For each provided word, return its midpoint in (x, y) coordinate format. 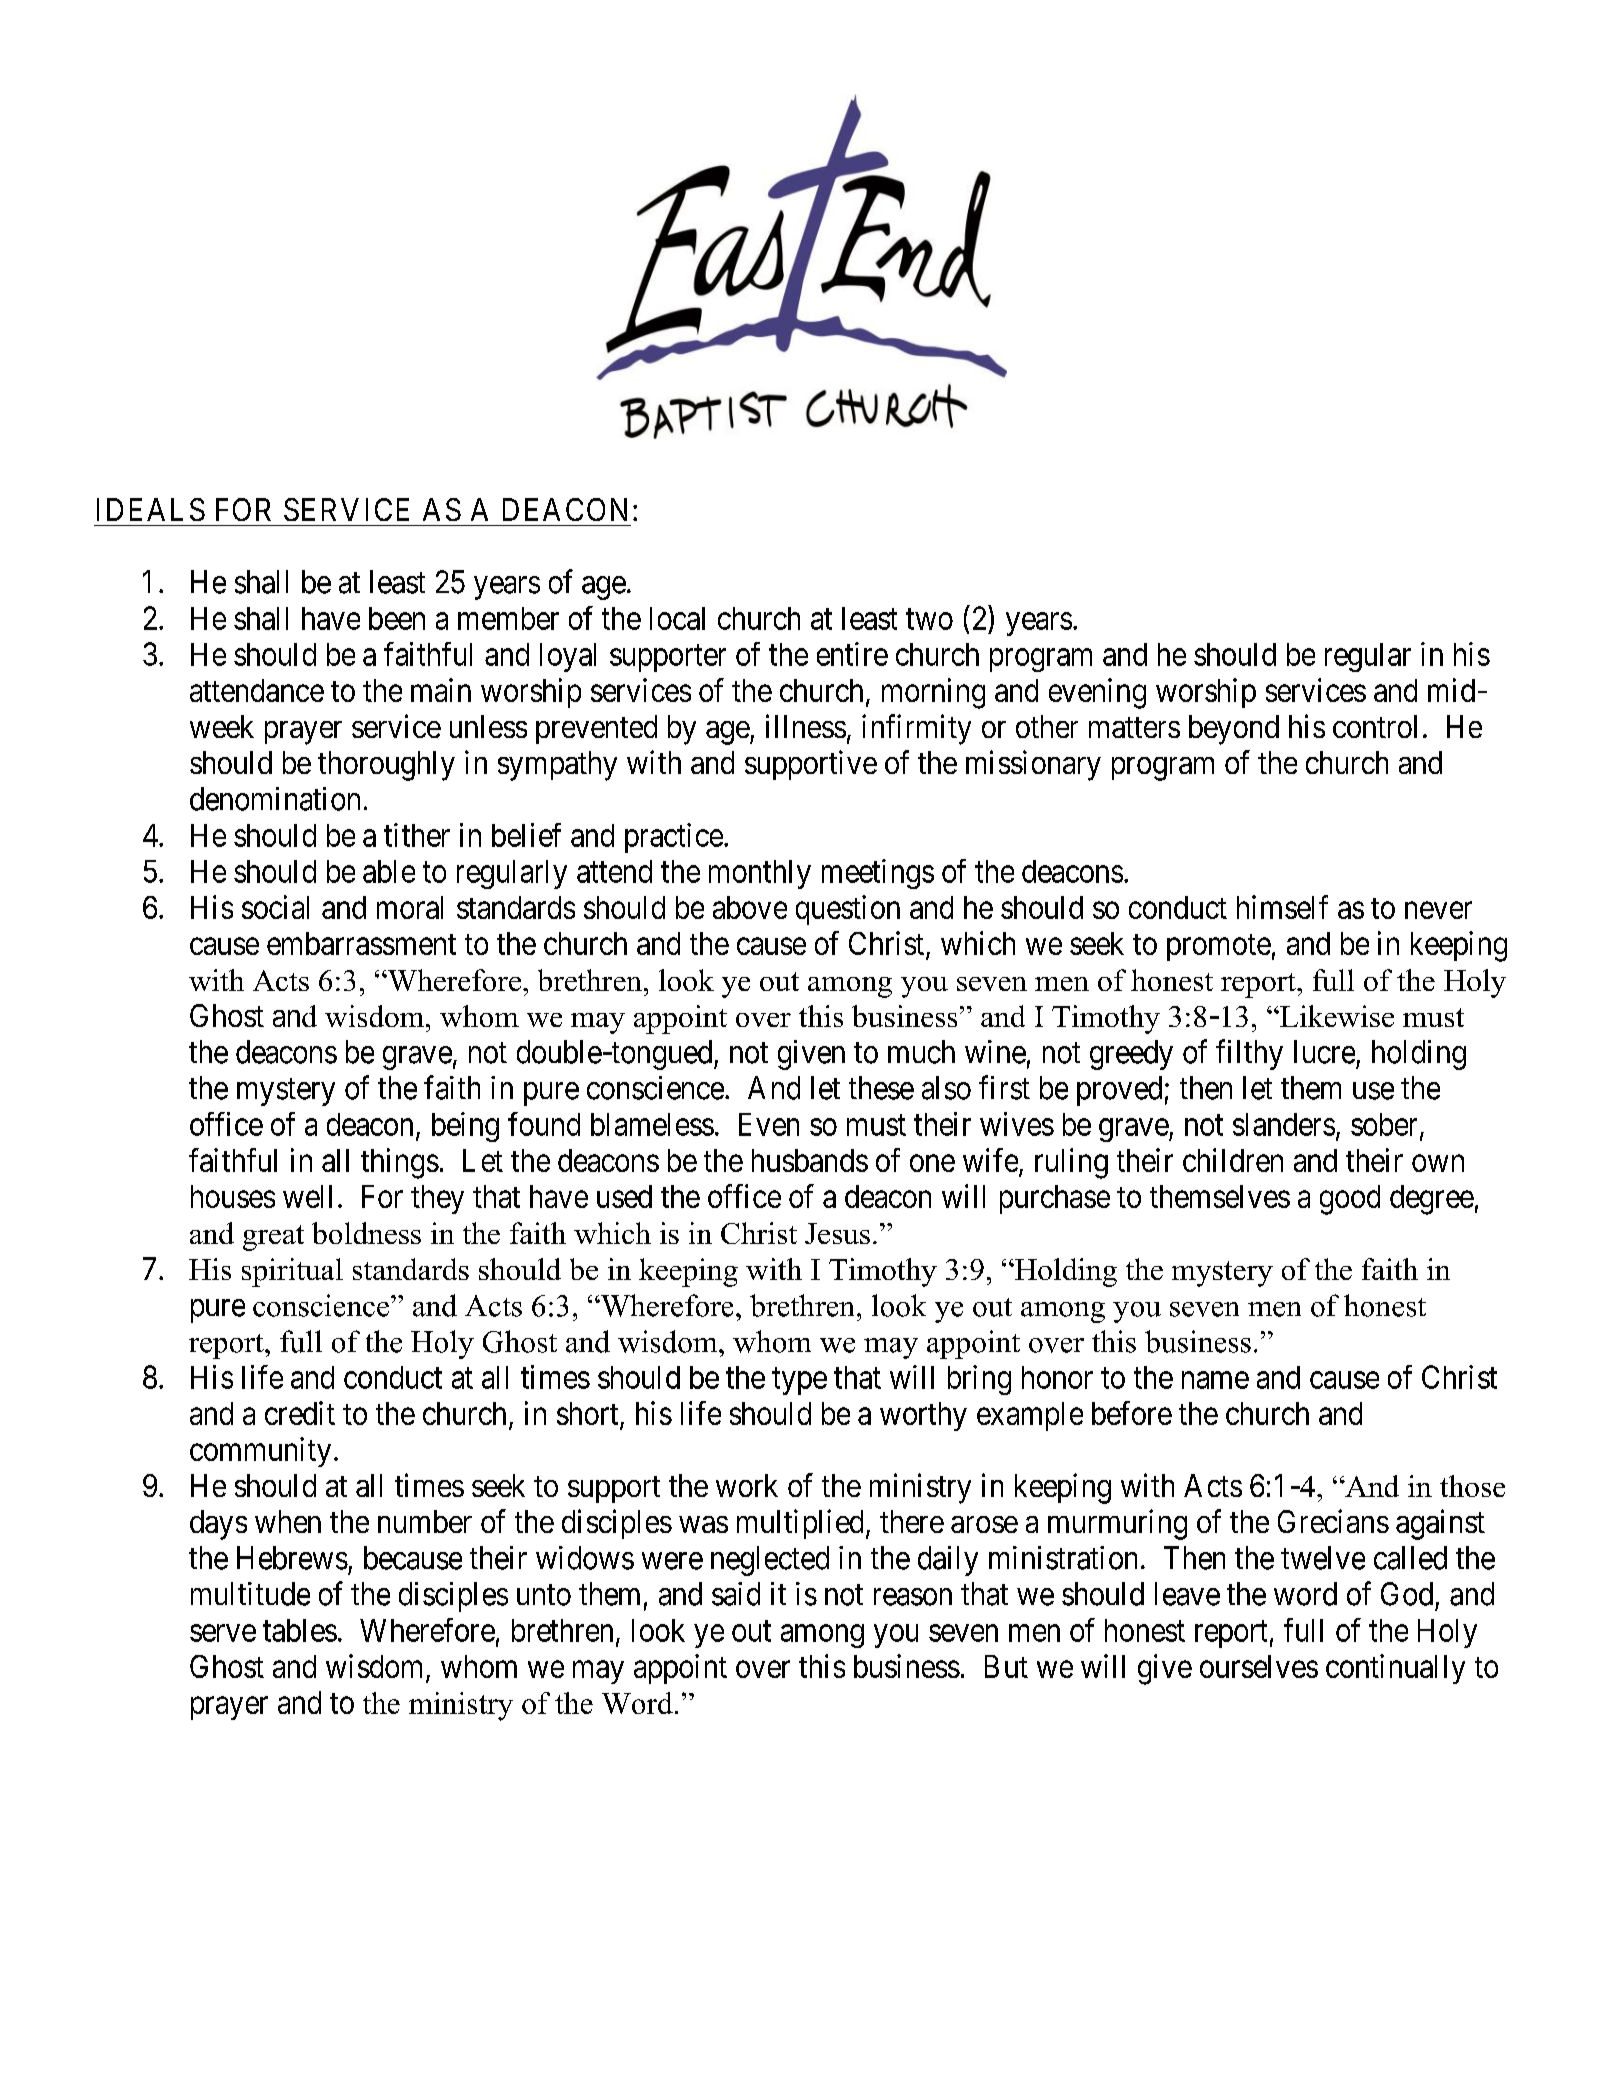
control (1375, 726)
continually (1395, 1669)
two (929, 619)
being (465, 1127)
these (881, 1088)
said (736, 1594)
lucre (1324, 1052)
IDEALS (151, 509)
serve (223, 1633)
